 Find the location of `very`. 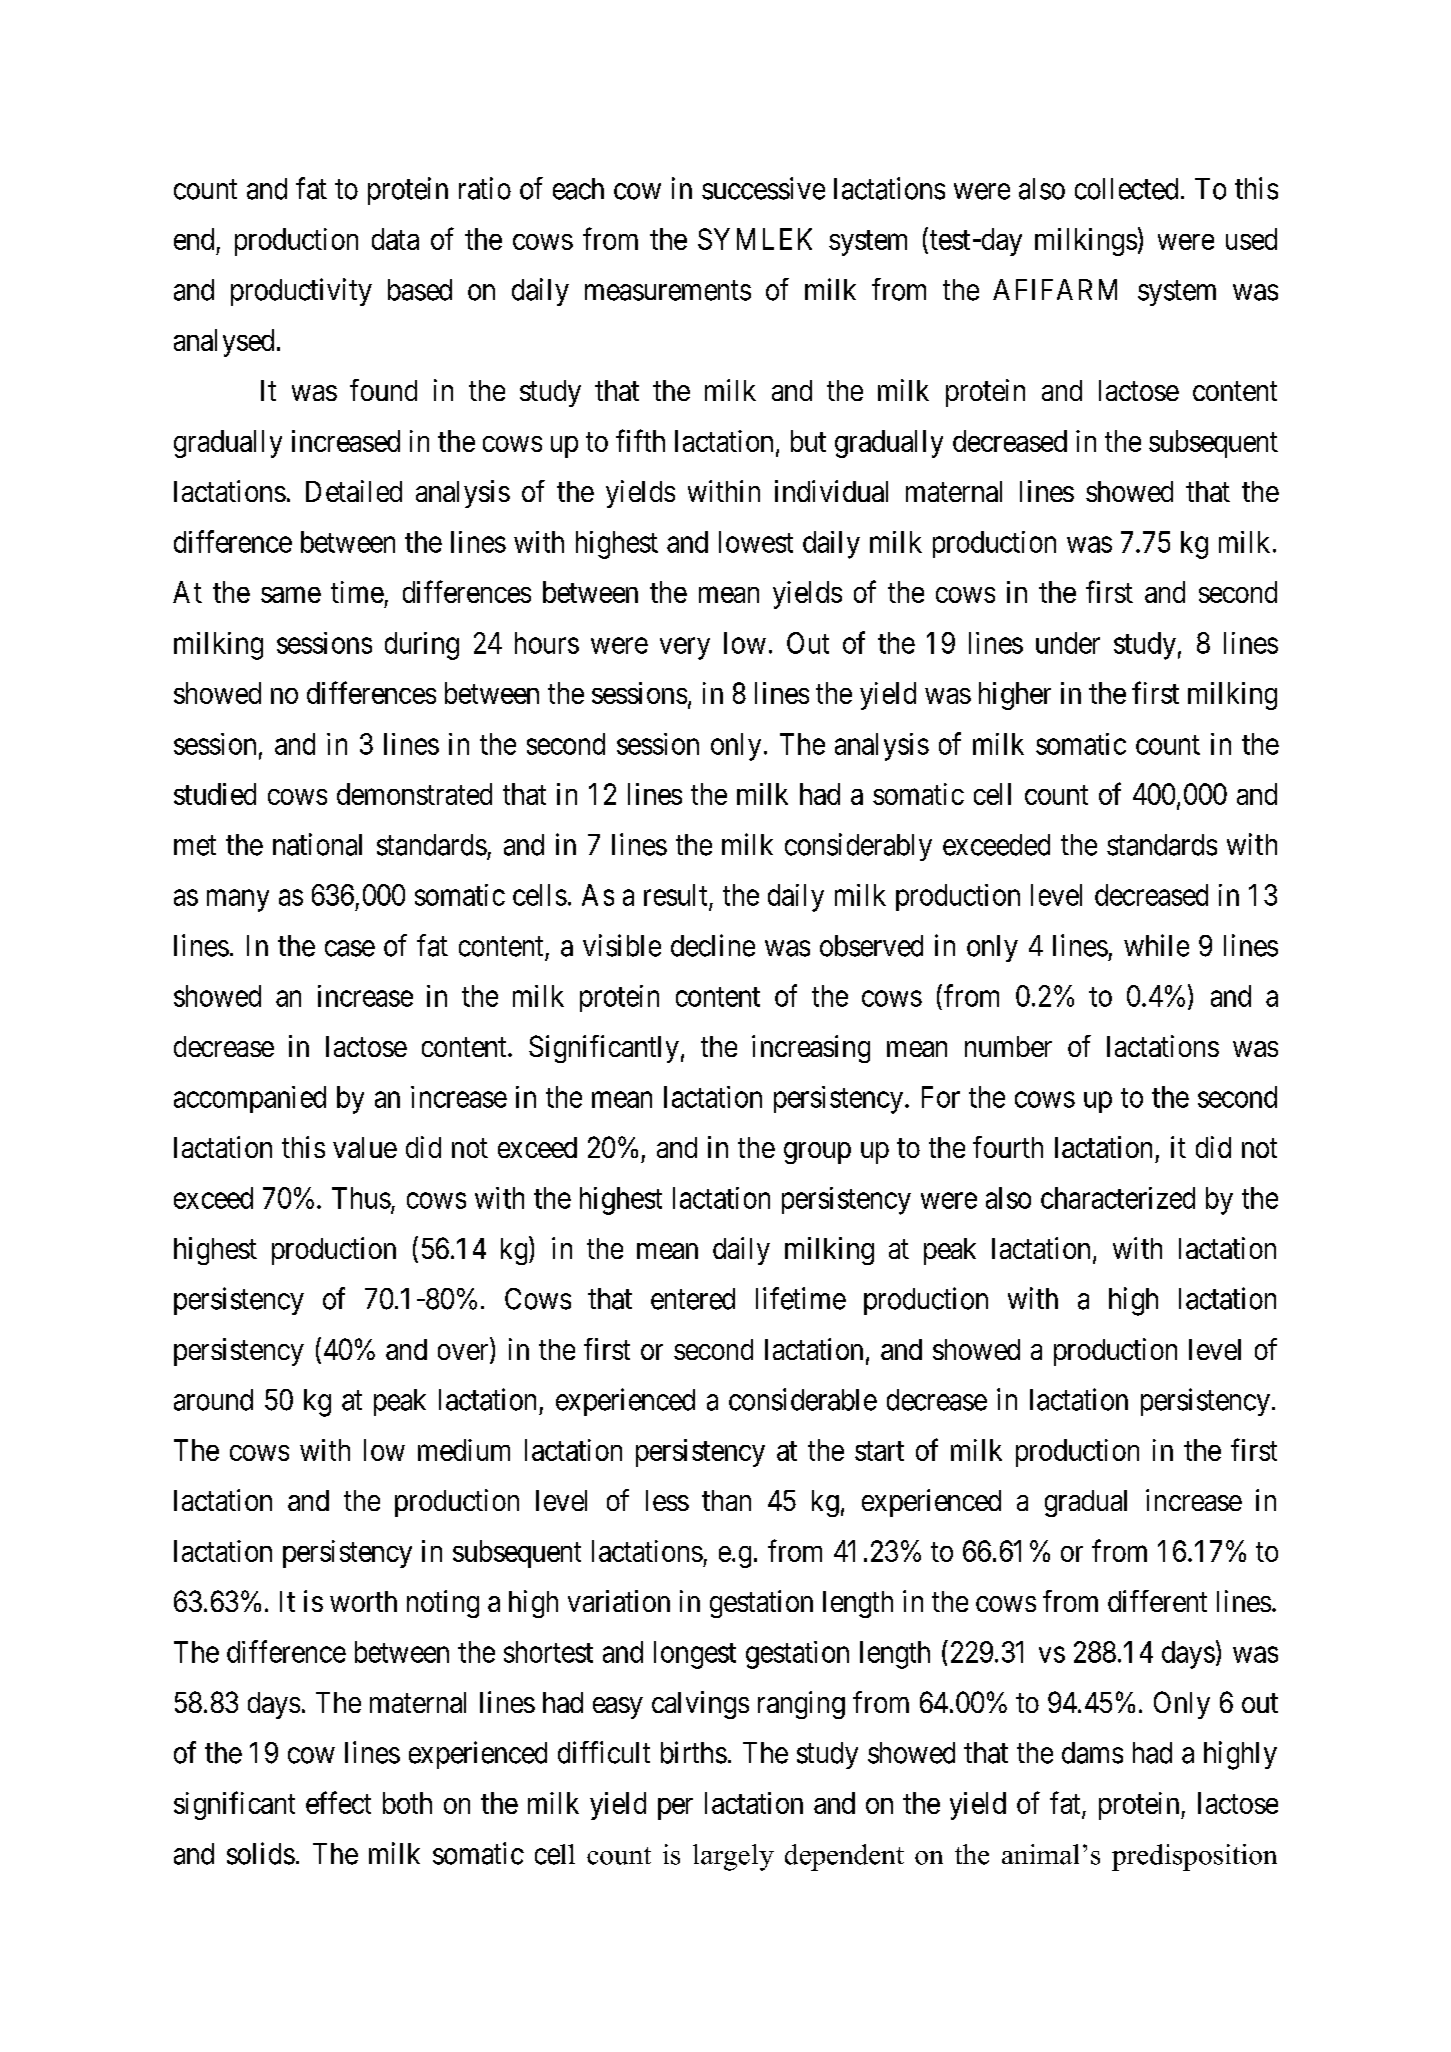

very is located at coordinates (685, 649).
